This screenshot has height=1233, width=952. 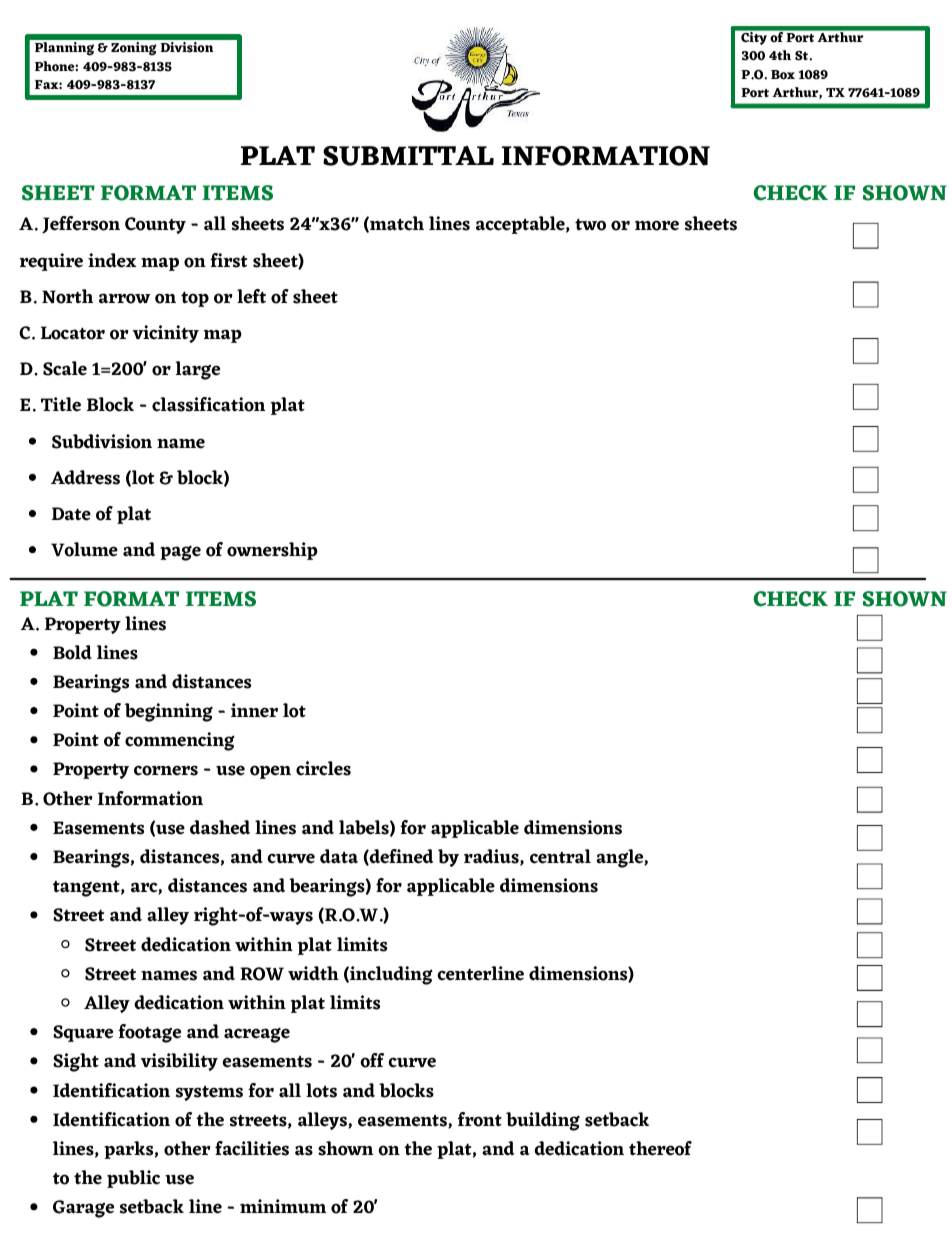 I want to click on Box, so click(x=783, y=75).
